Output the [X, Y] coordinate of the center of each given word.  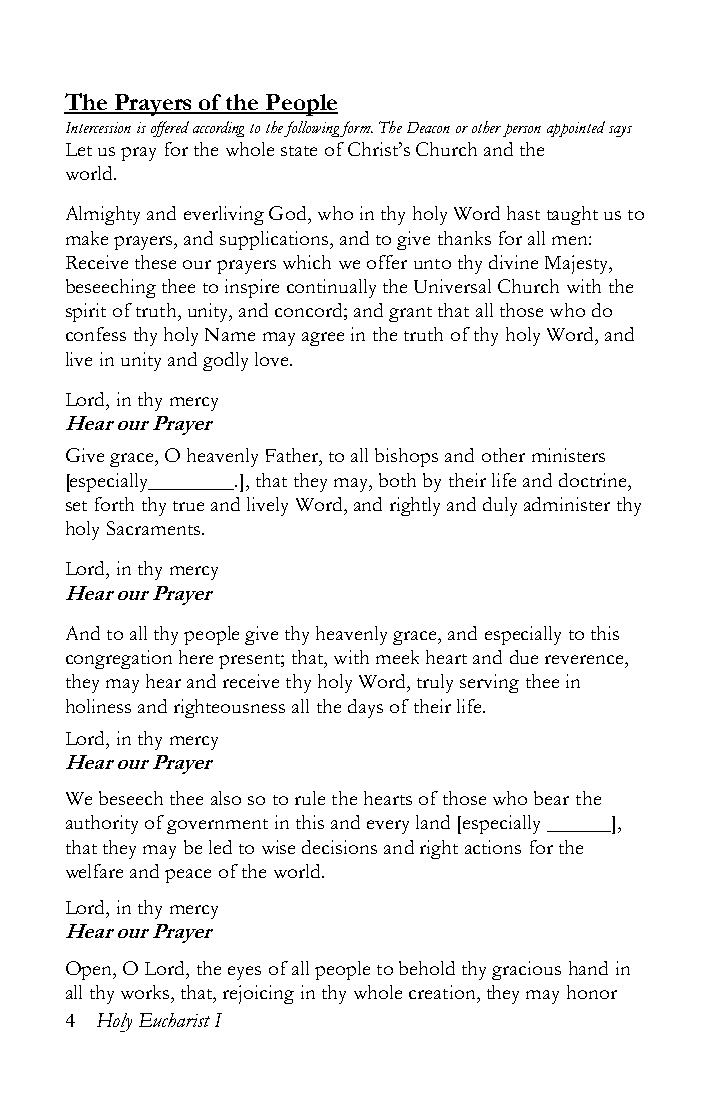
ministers [568, 455]
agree [323, 339]
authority [102, 824]
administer [567, 504]
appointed [576, 129]
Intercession [98, 127]
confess [96, 334]
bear [551, 798]
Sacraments [153, 528]
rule [310, 798]
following [313, 129]
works [146, 992]
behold [427, 968]
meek [397, 657]
